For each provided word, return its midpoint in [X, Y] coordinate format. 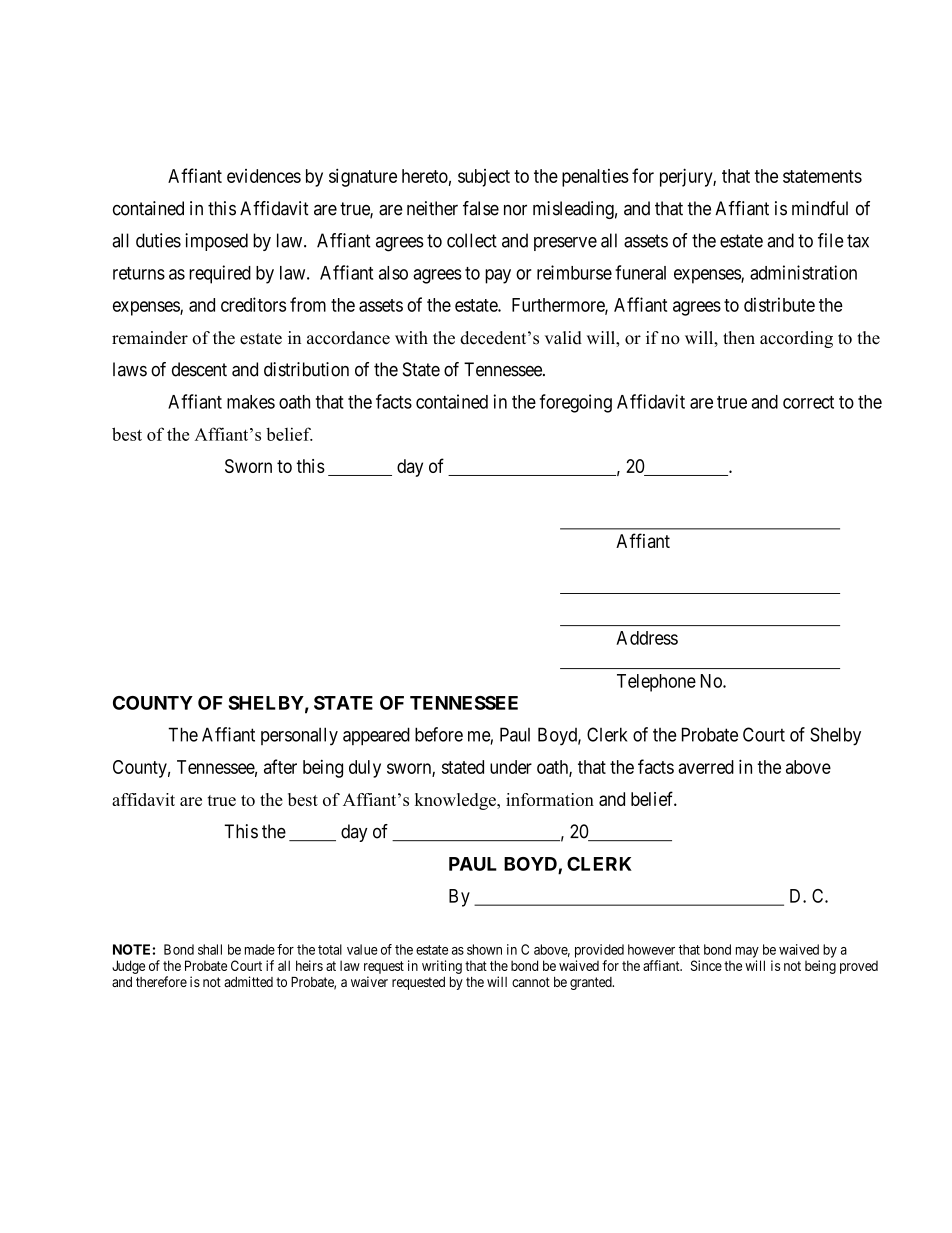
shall [210, 949]
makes [251, 402]
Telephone [656, 683]
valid [563, 338]
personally [299, 736]
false [481, 208]
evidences [264, 176]
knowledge [456, 801]
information [550, 799]
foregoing [576, 403]
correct [808, 402]
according [796, 339]
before [439, 734]
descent [199, 369]
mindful [820, 208]
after [280, 766]
